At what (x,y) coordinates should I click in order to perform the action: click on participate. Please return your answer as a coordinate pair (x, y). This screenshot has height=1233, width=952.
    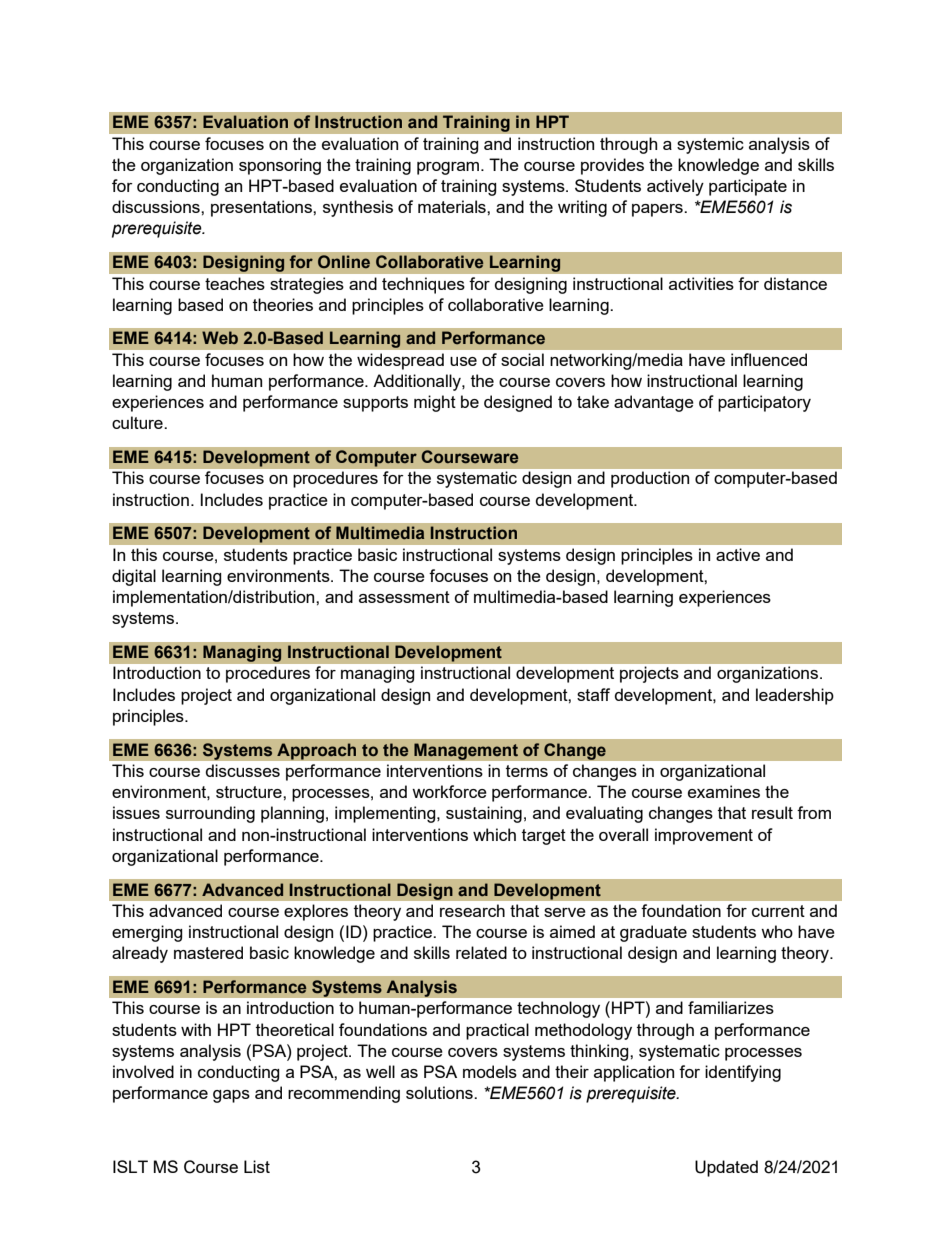
    Looking at the image, I should click on (748, 187).
